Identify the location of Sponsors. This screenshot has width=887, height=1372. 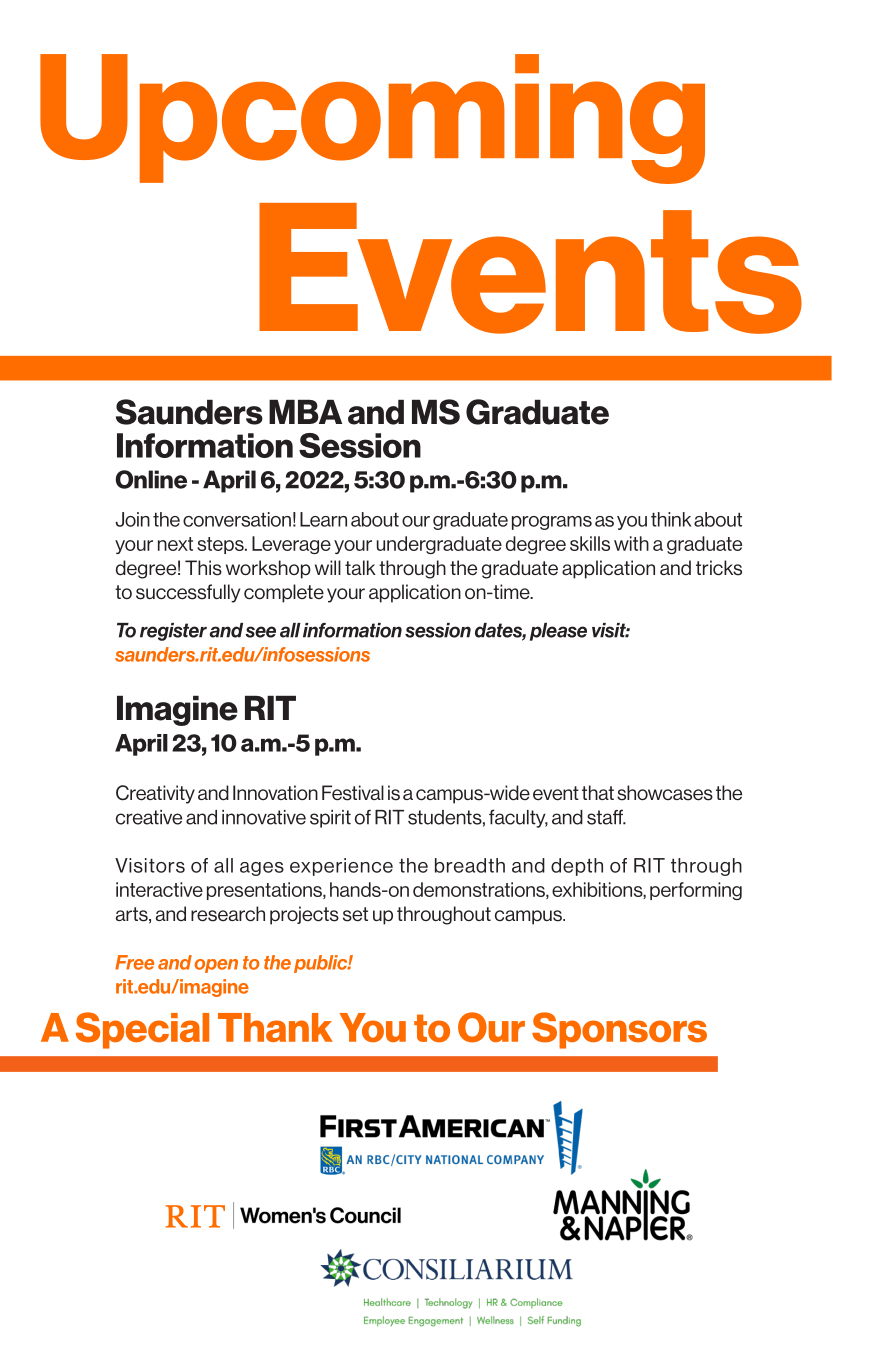
(619, 1030).
